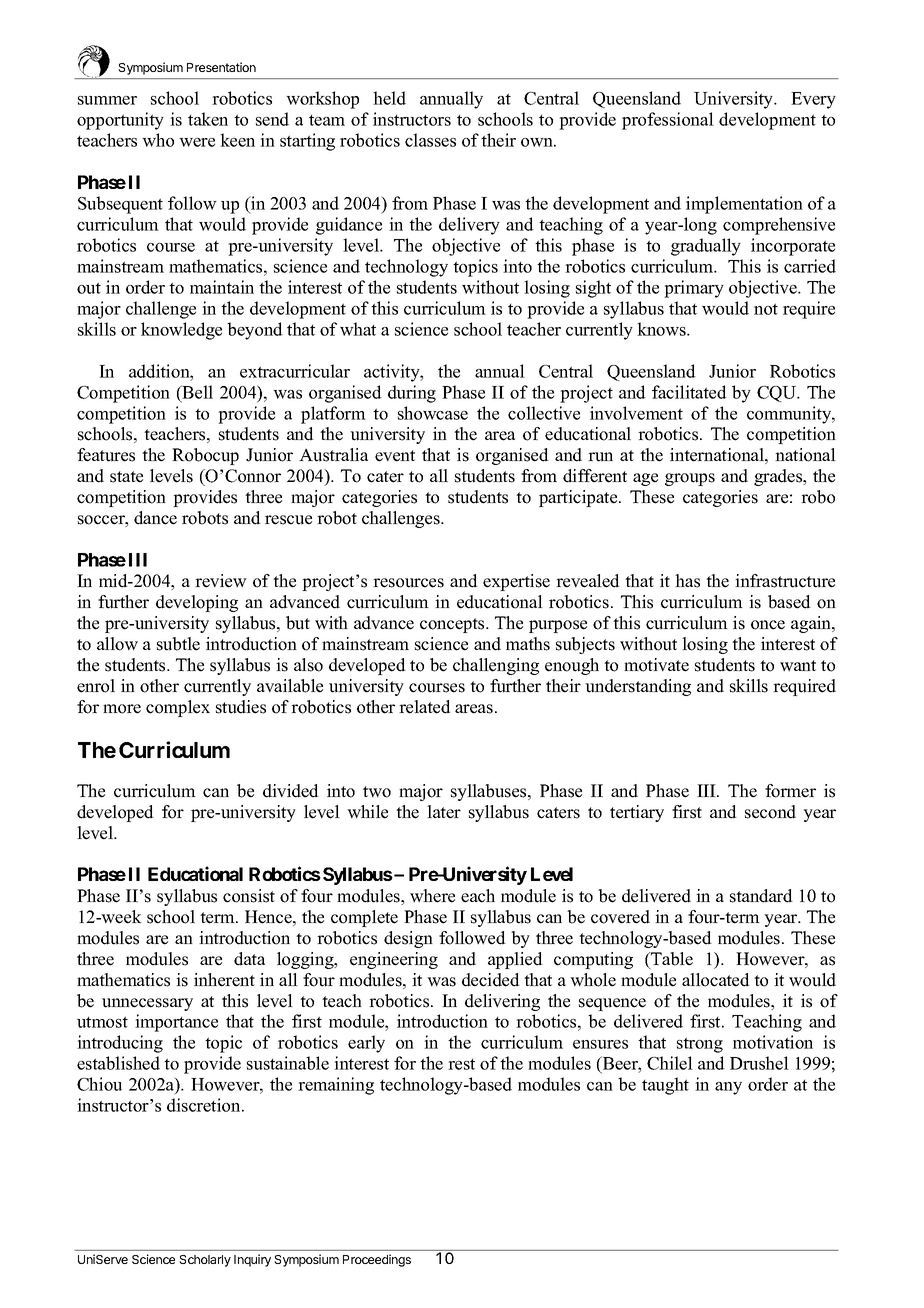  Describe the element at coordinates (728, 1088) in the image. I see `any` at that location.
